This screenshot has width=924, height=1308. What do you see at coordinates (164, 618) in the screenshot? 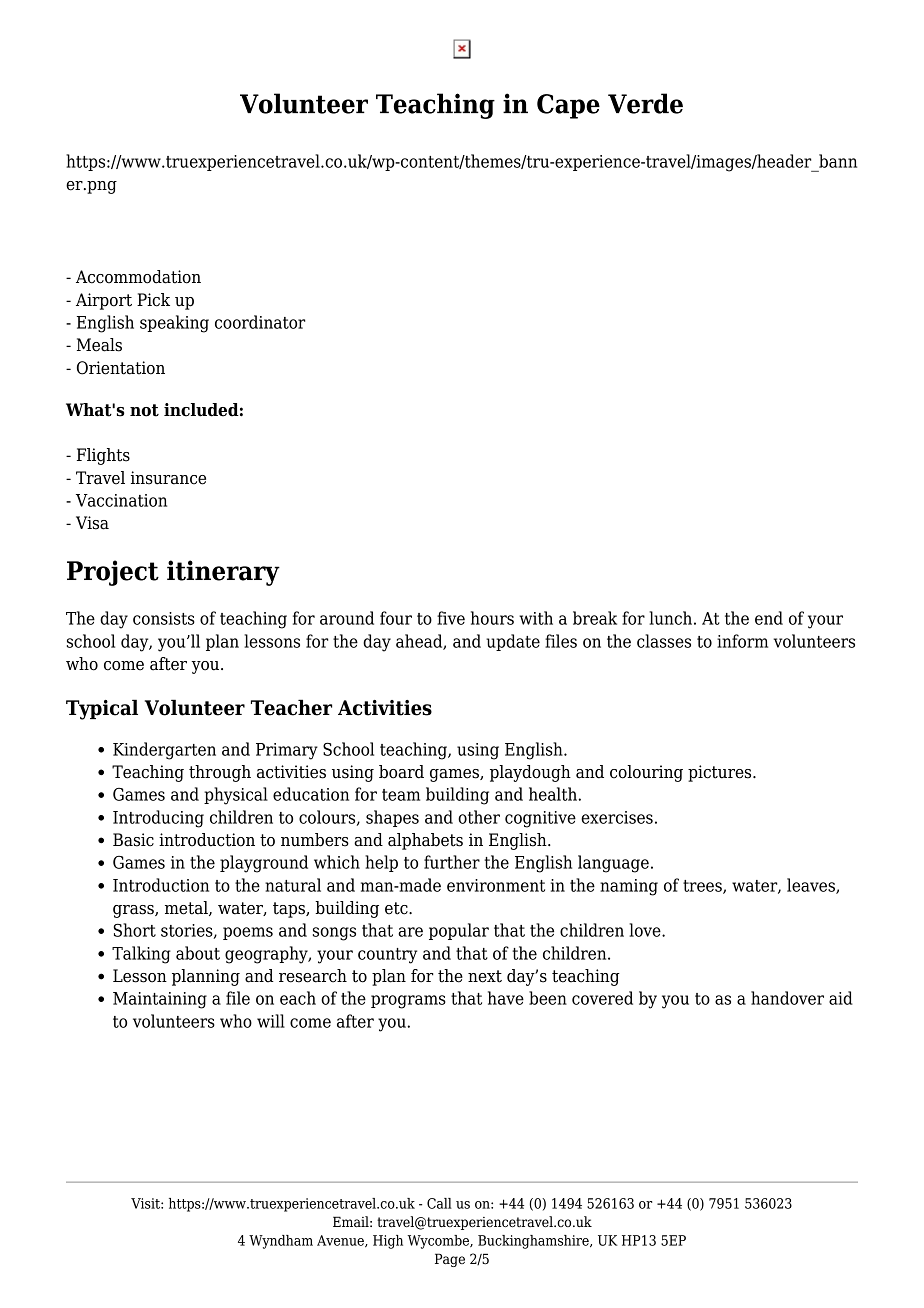
I see `consists` at bounding box center [164, 618].
